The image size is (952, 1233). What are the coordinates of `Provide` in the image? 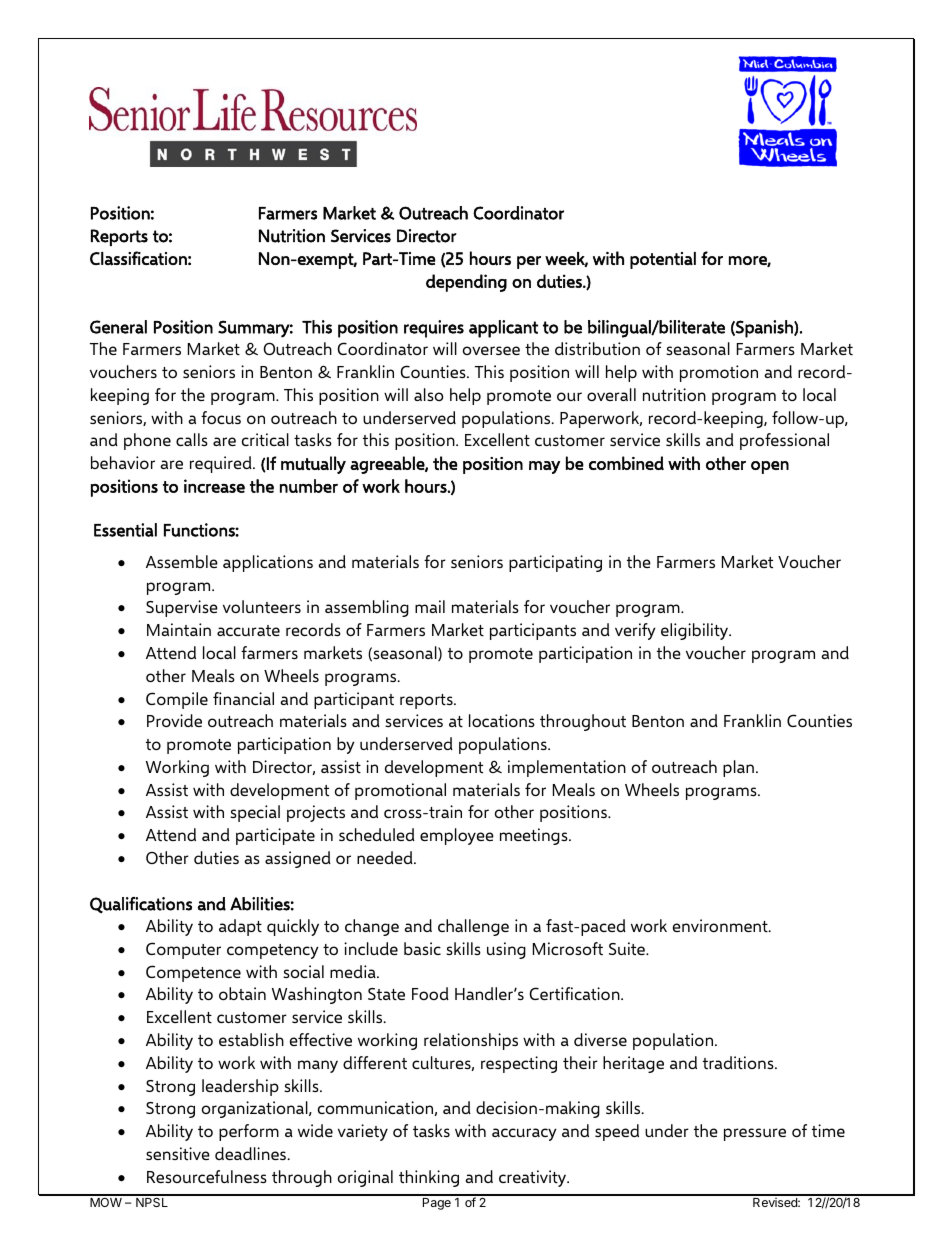 It's located at (174, 720).
